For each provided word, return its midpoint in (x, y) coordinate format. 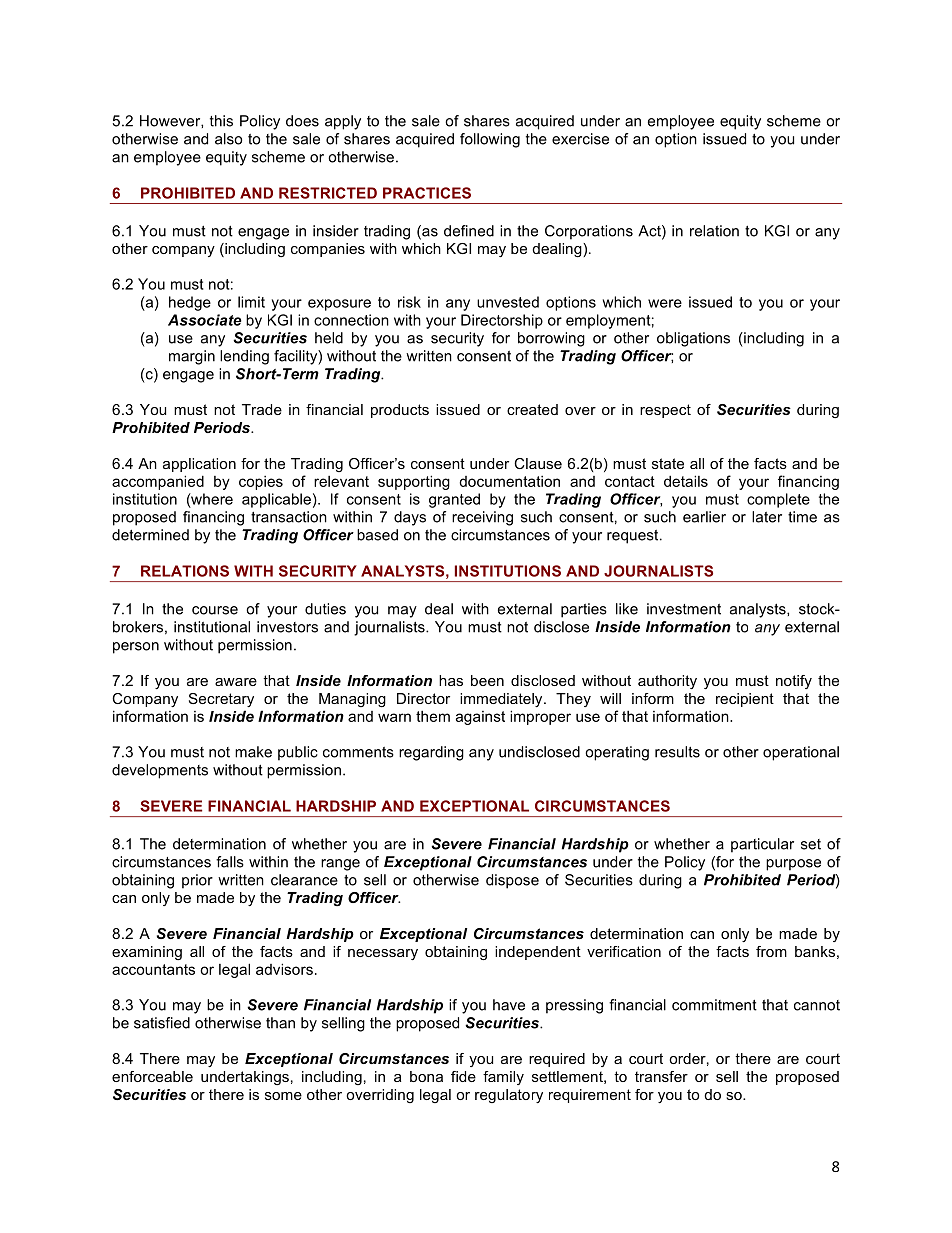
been (487, 680)
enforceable (152, 1076)
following (490, 140)
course (215, 610)
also (228, 139)
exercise (580, 139)
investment (684, 609)
